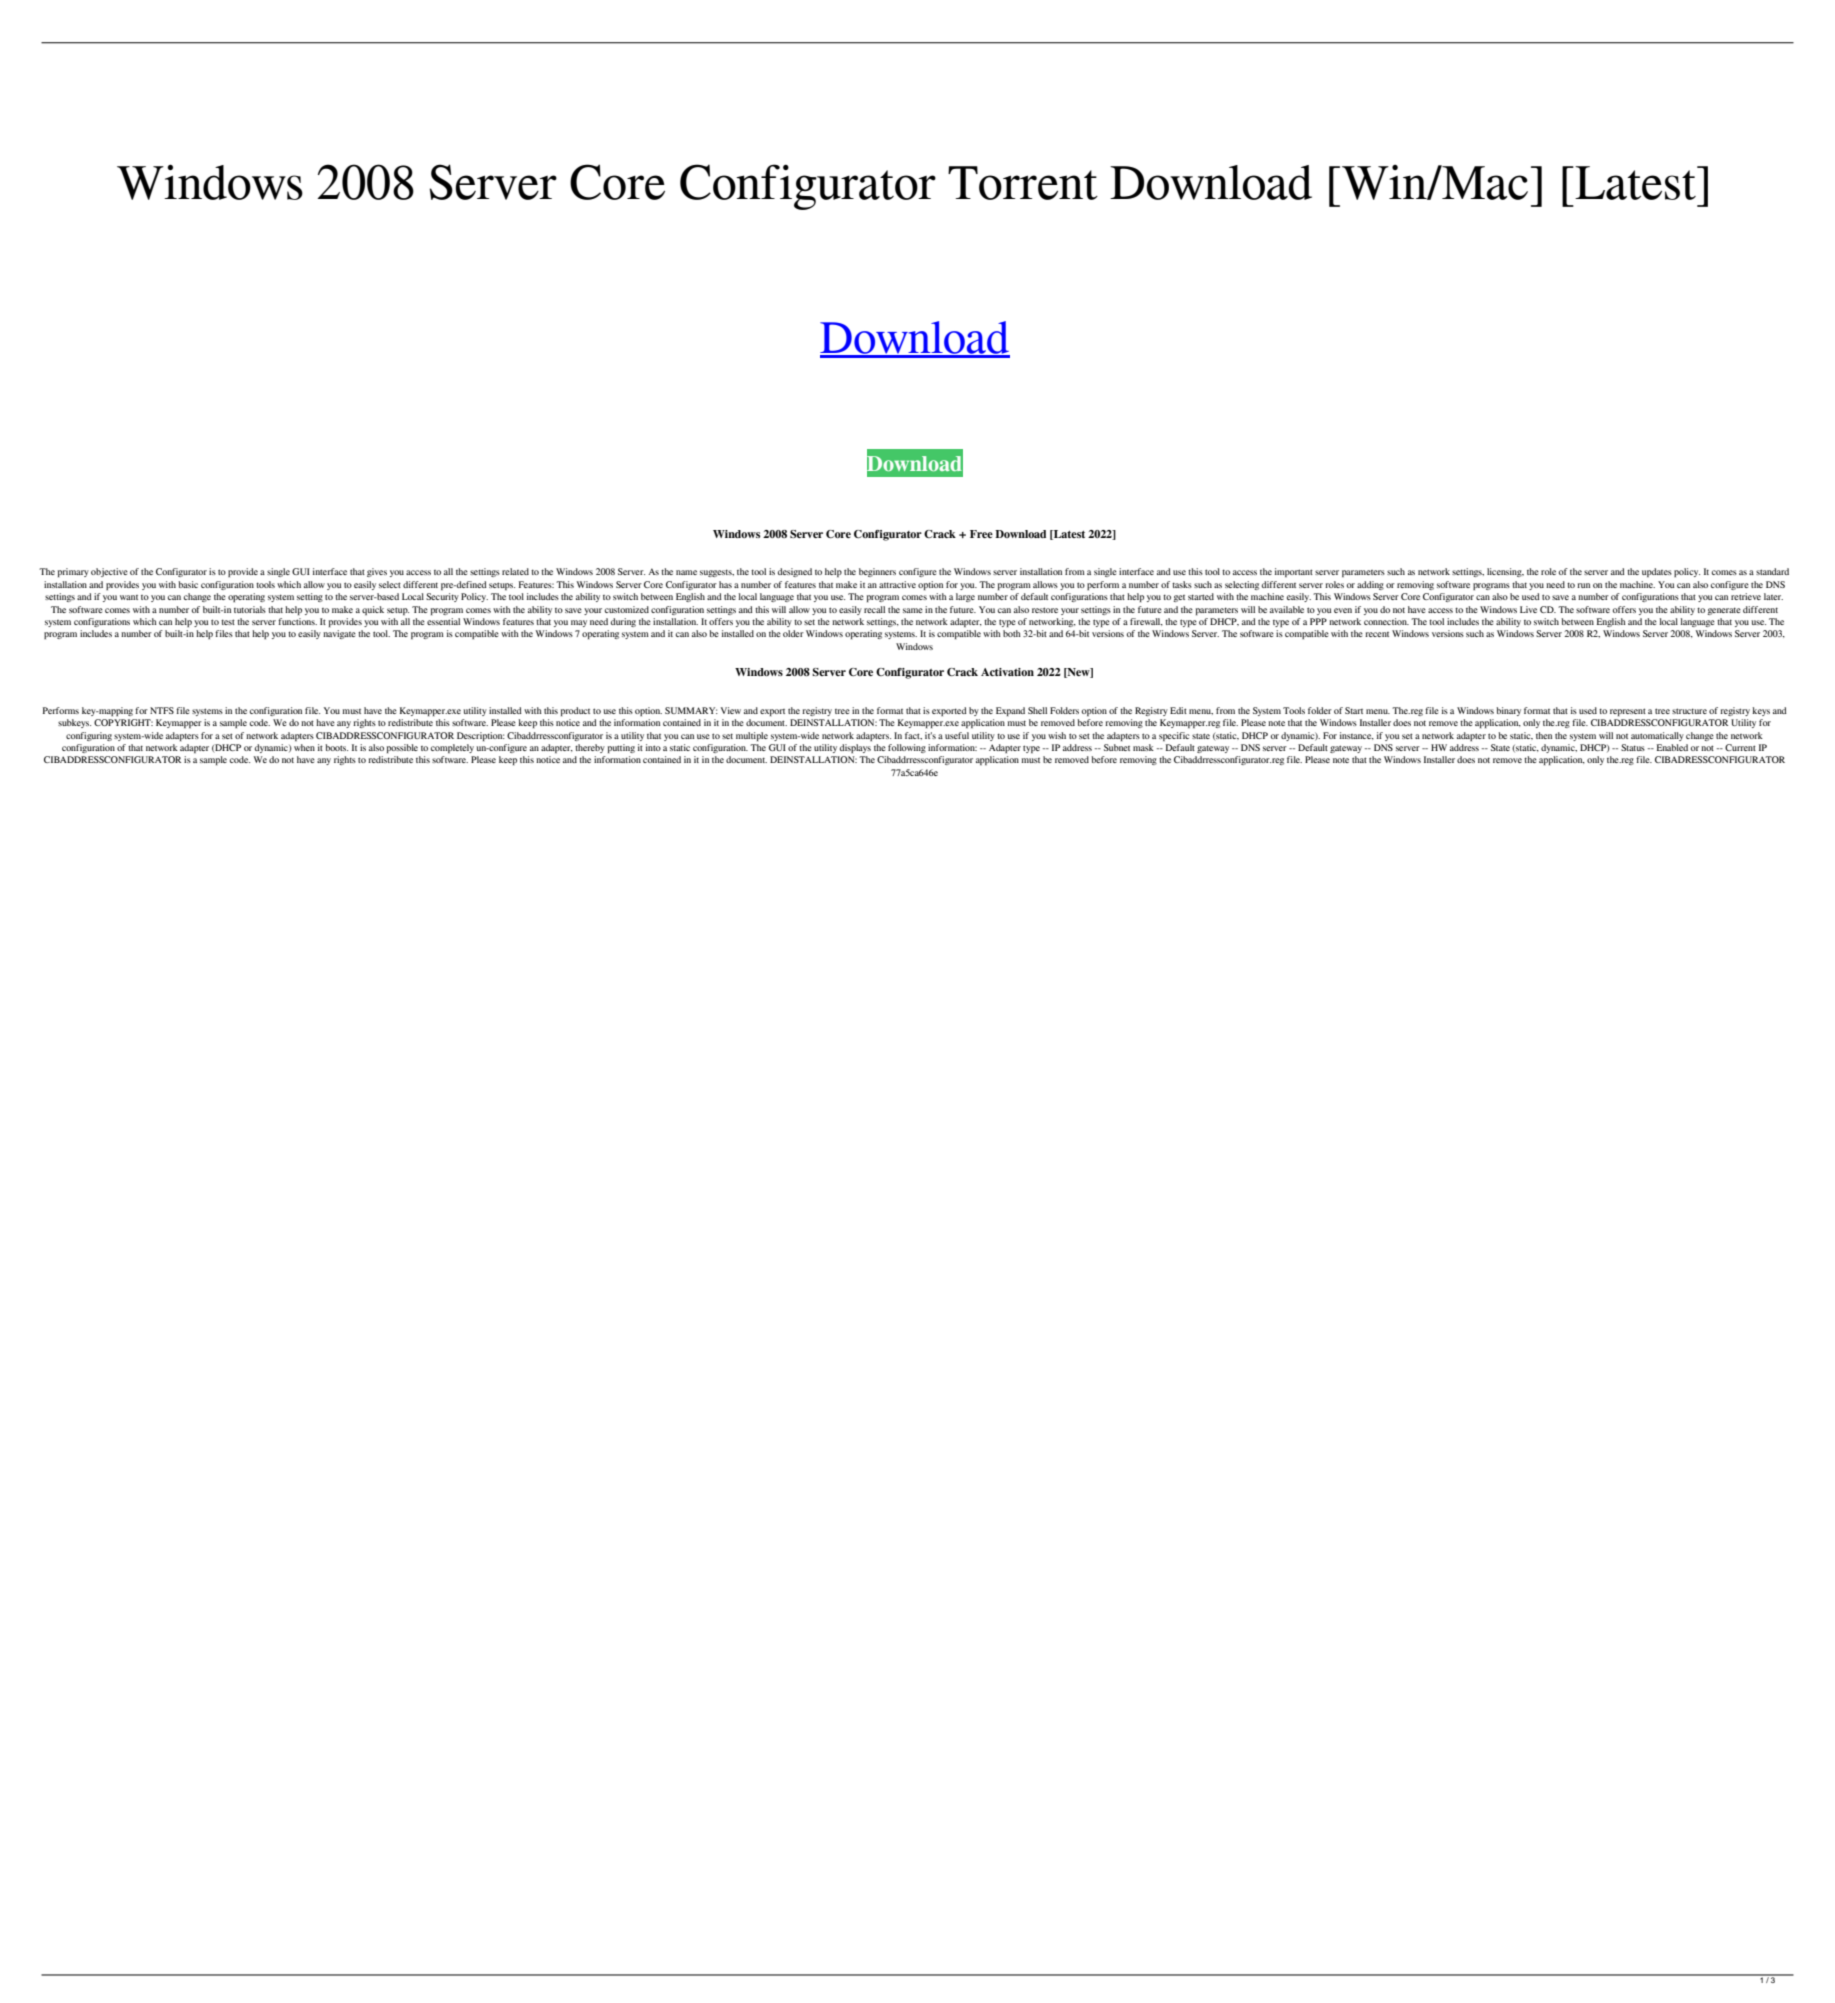 Image resolution: width=1835 pixels, height=2003 pixels. Describe the element at coordinates (877, 572) in the screenshot. I see `beginners` at that location.
